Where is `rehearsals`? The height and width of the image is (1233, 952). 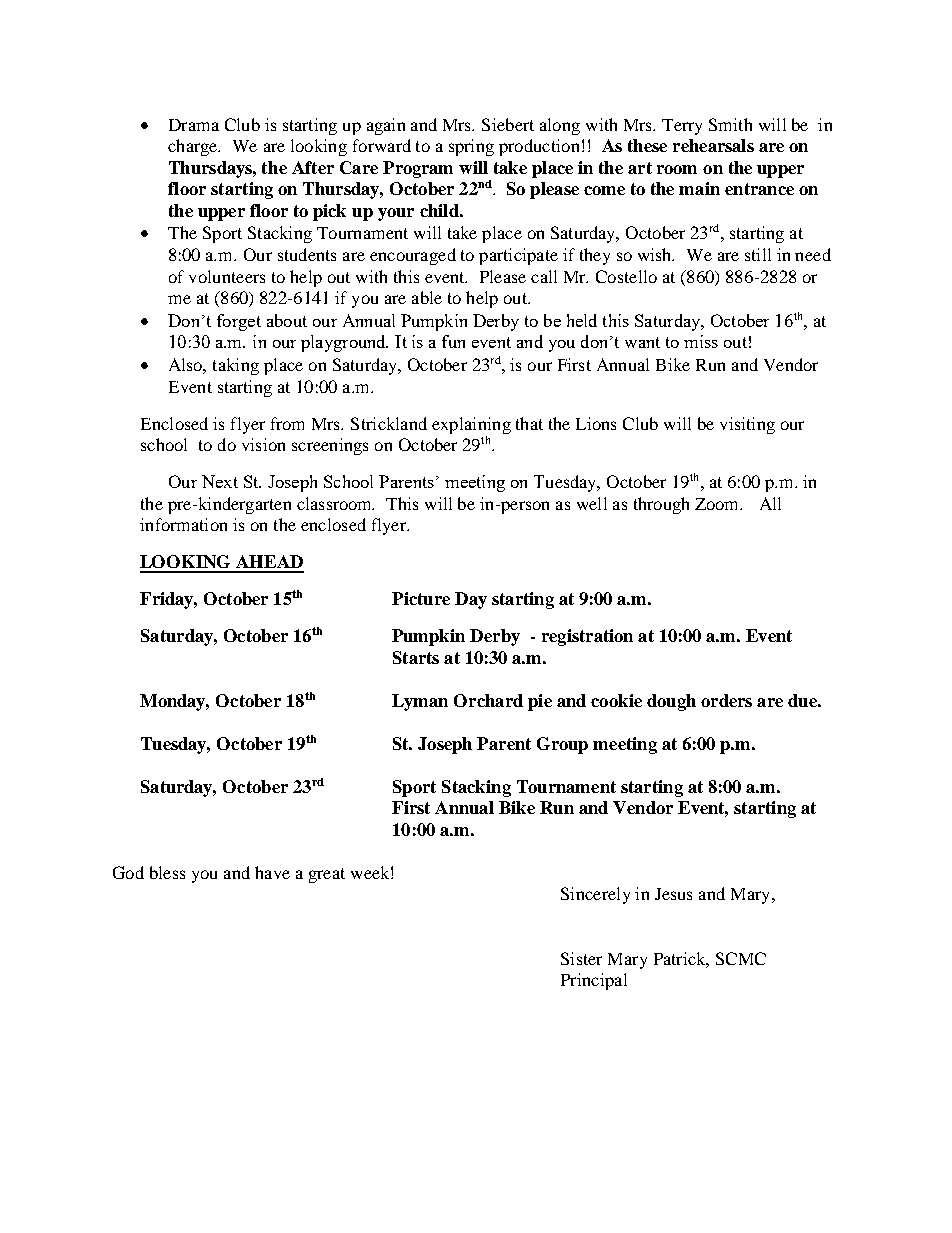
rehearsals is located at coordinates (713, 145).
